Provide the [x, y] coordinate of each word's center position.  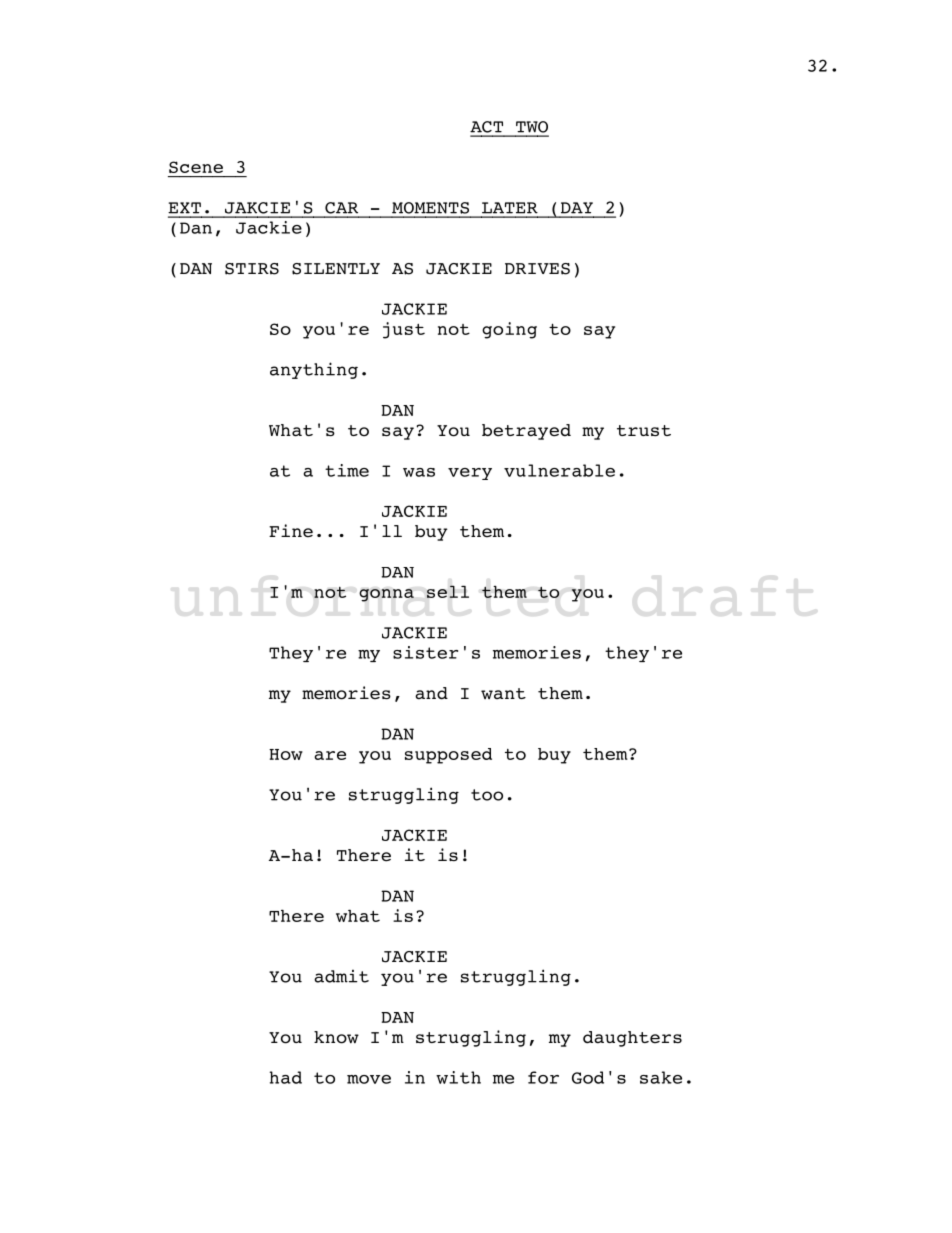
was [419, 472]
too [487, 795]
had [286, 1077]
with [458, 1077]
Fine [291, 531]
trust [644, 430]
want [503, 693]
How [286, 754]
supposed [448, 756]
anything [314, 370]
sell [448, 591]
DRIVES [537, 269]
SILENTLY [336, 269]
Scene [196, 167]
